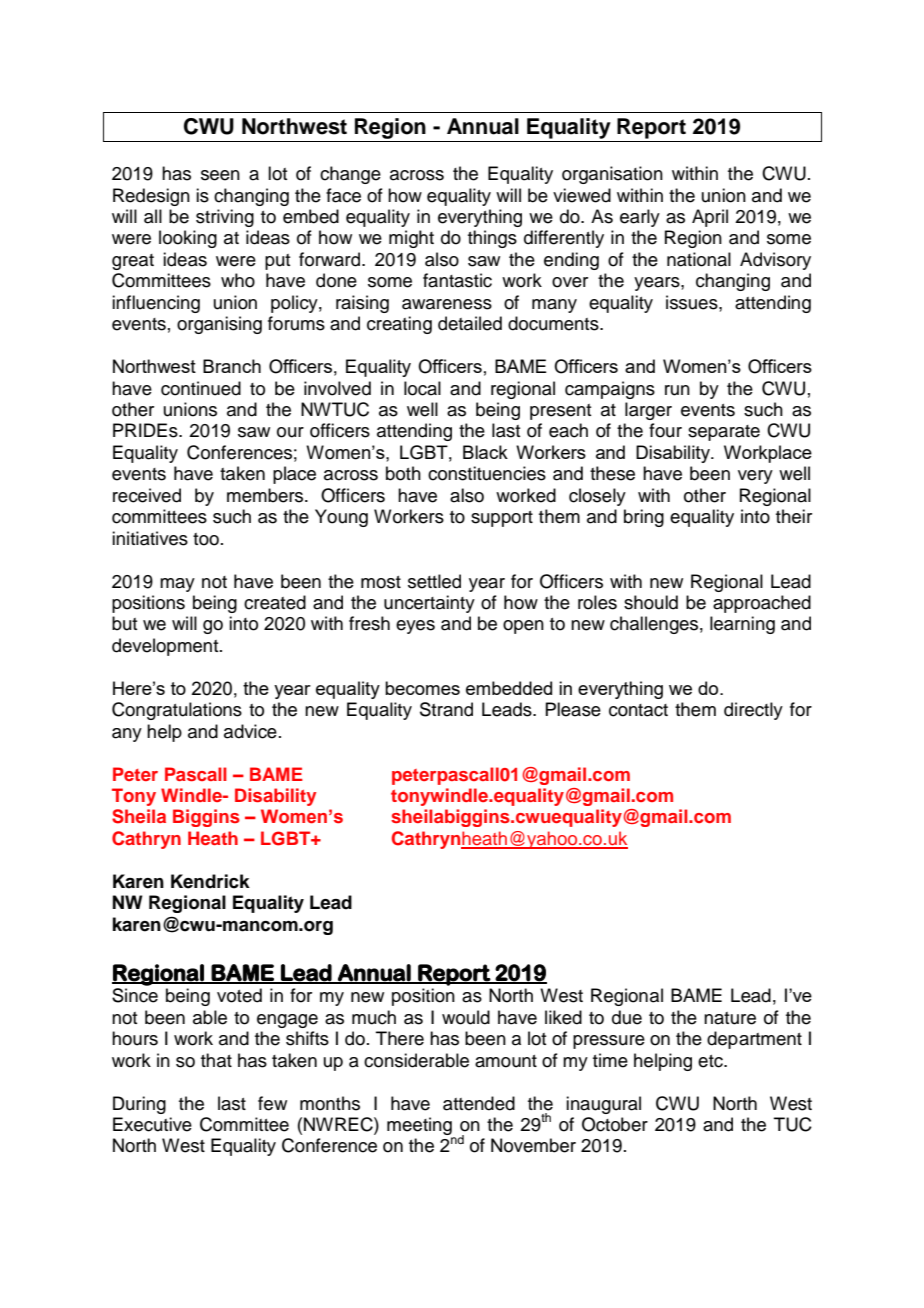 This screenshot has height=1308, width=924. What do you see at coordinates (225, 218) in the screenshot?
I see `striving` at bounding box center [225, 218].
